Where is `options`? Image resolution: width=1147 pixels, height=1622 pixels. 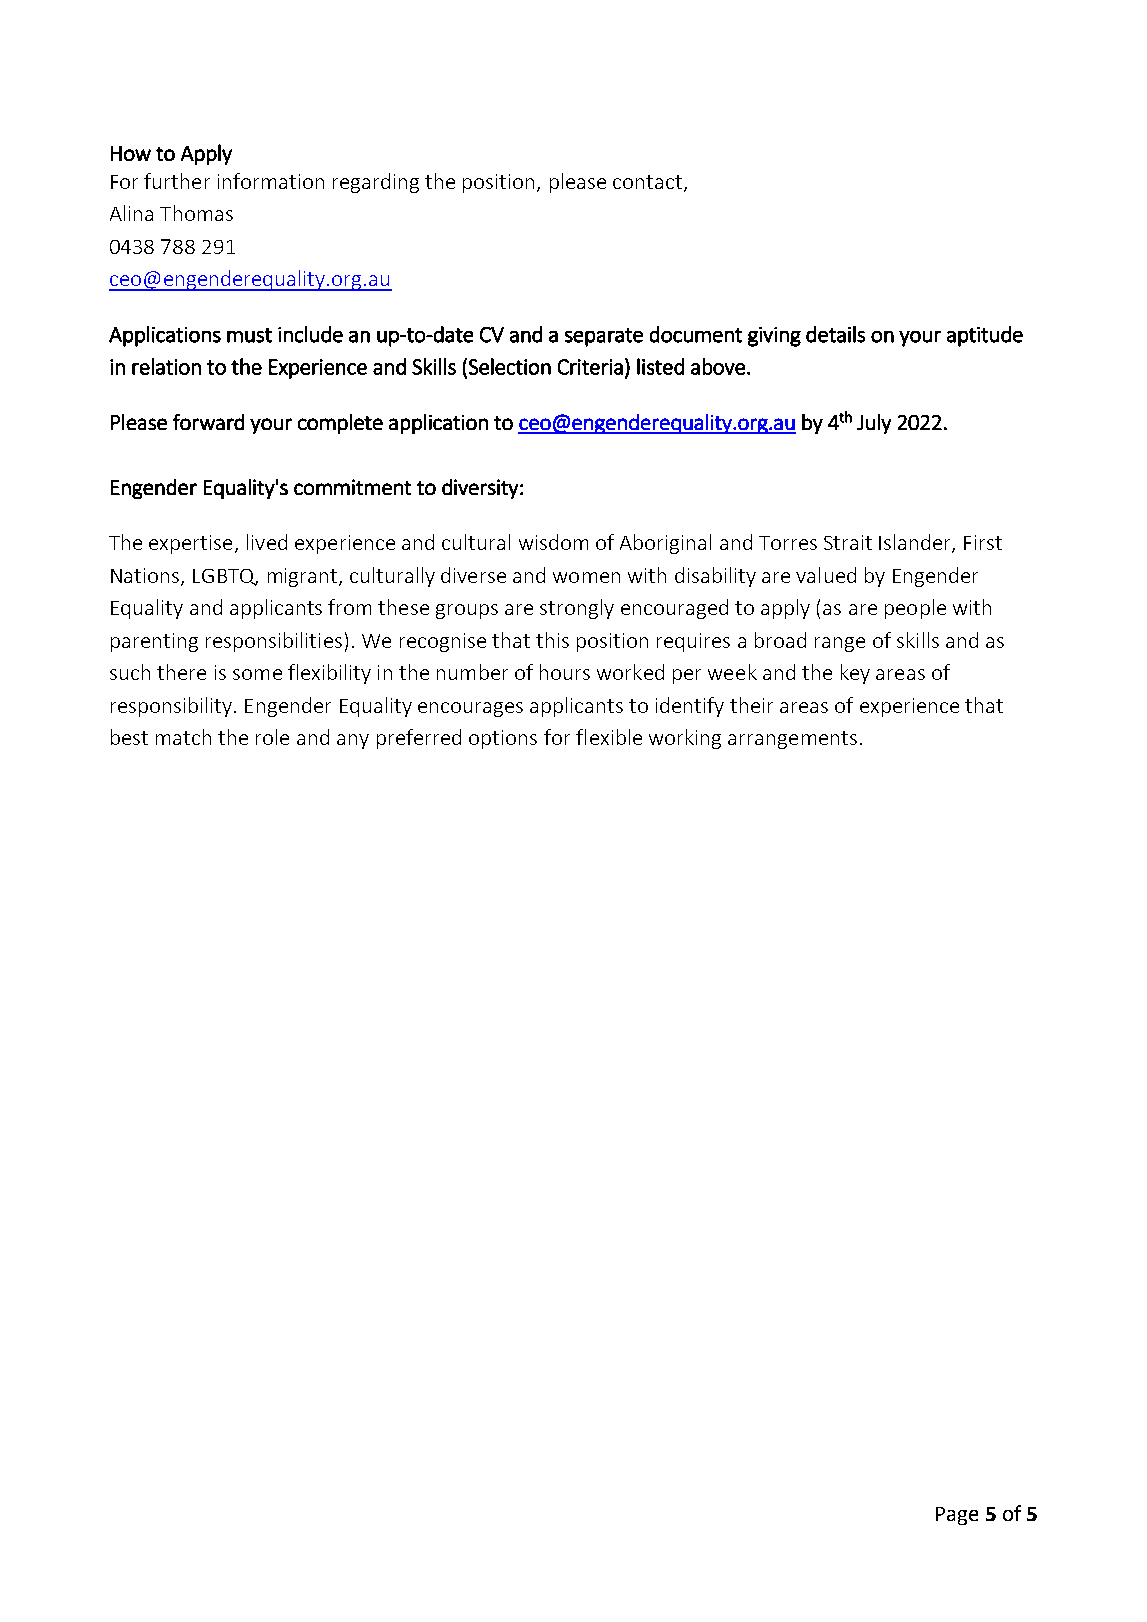
options is located at coordinates (503, 739).
